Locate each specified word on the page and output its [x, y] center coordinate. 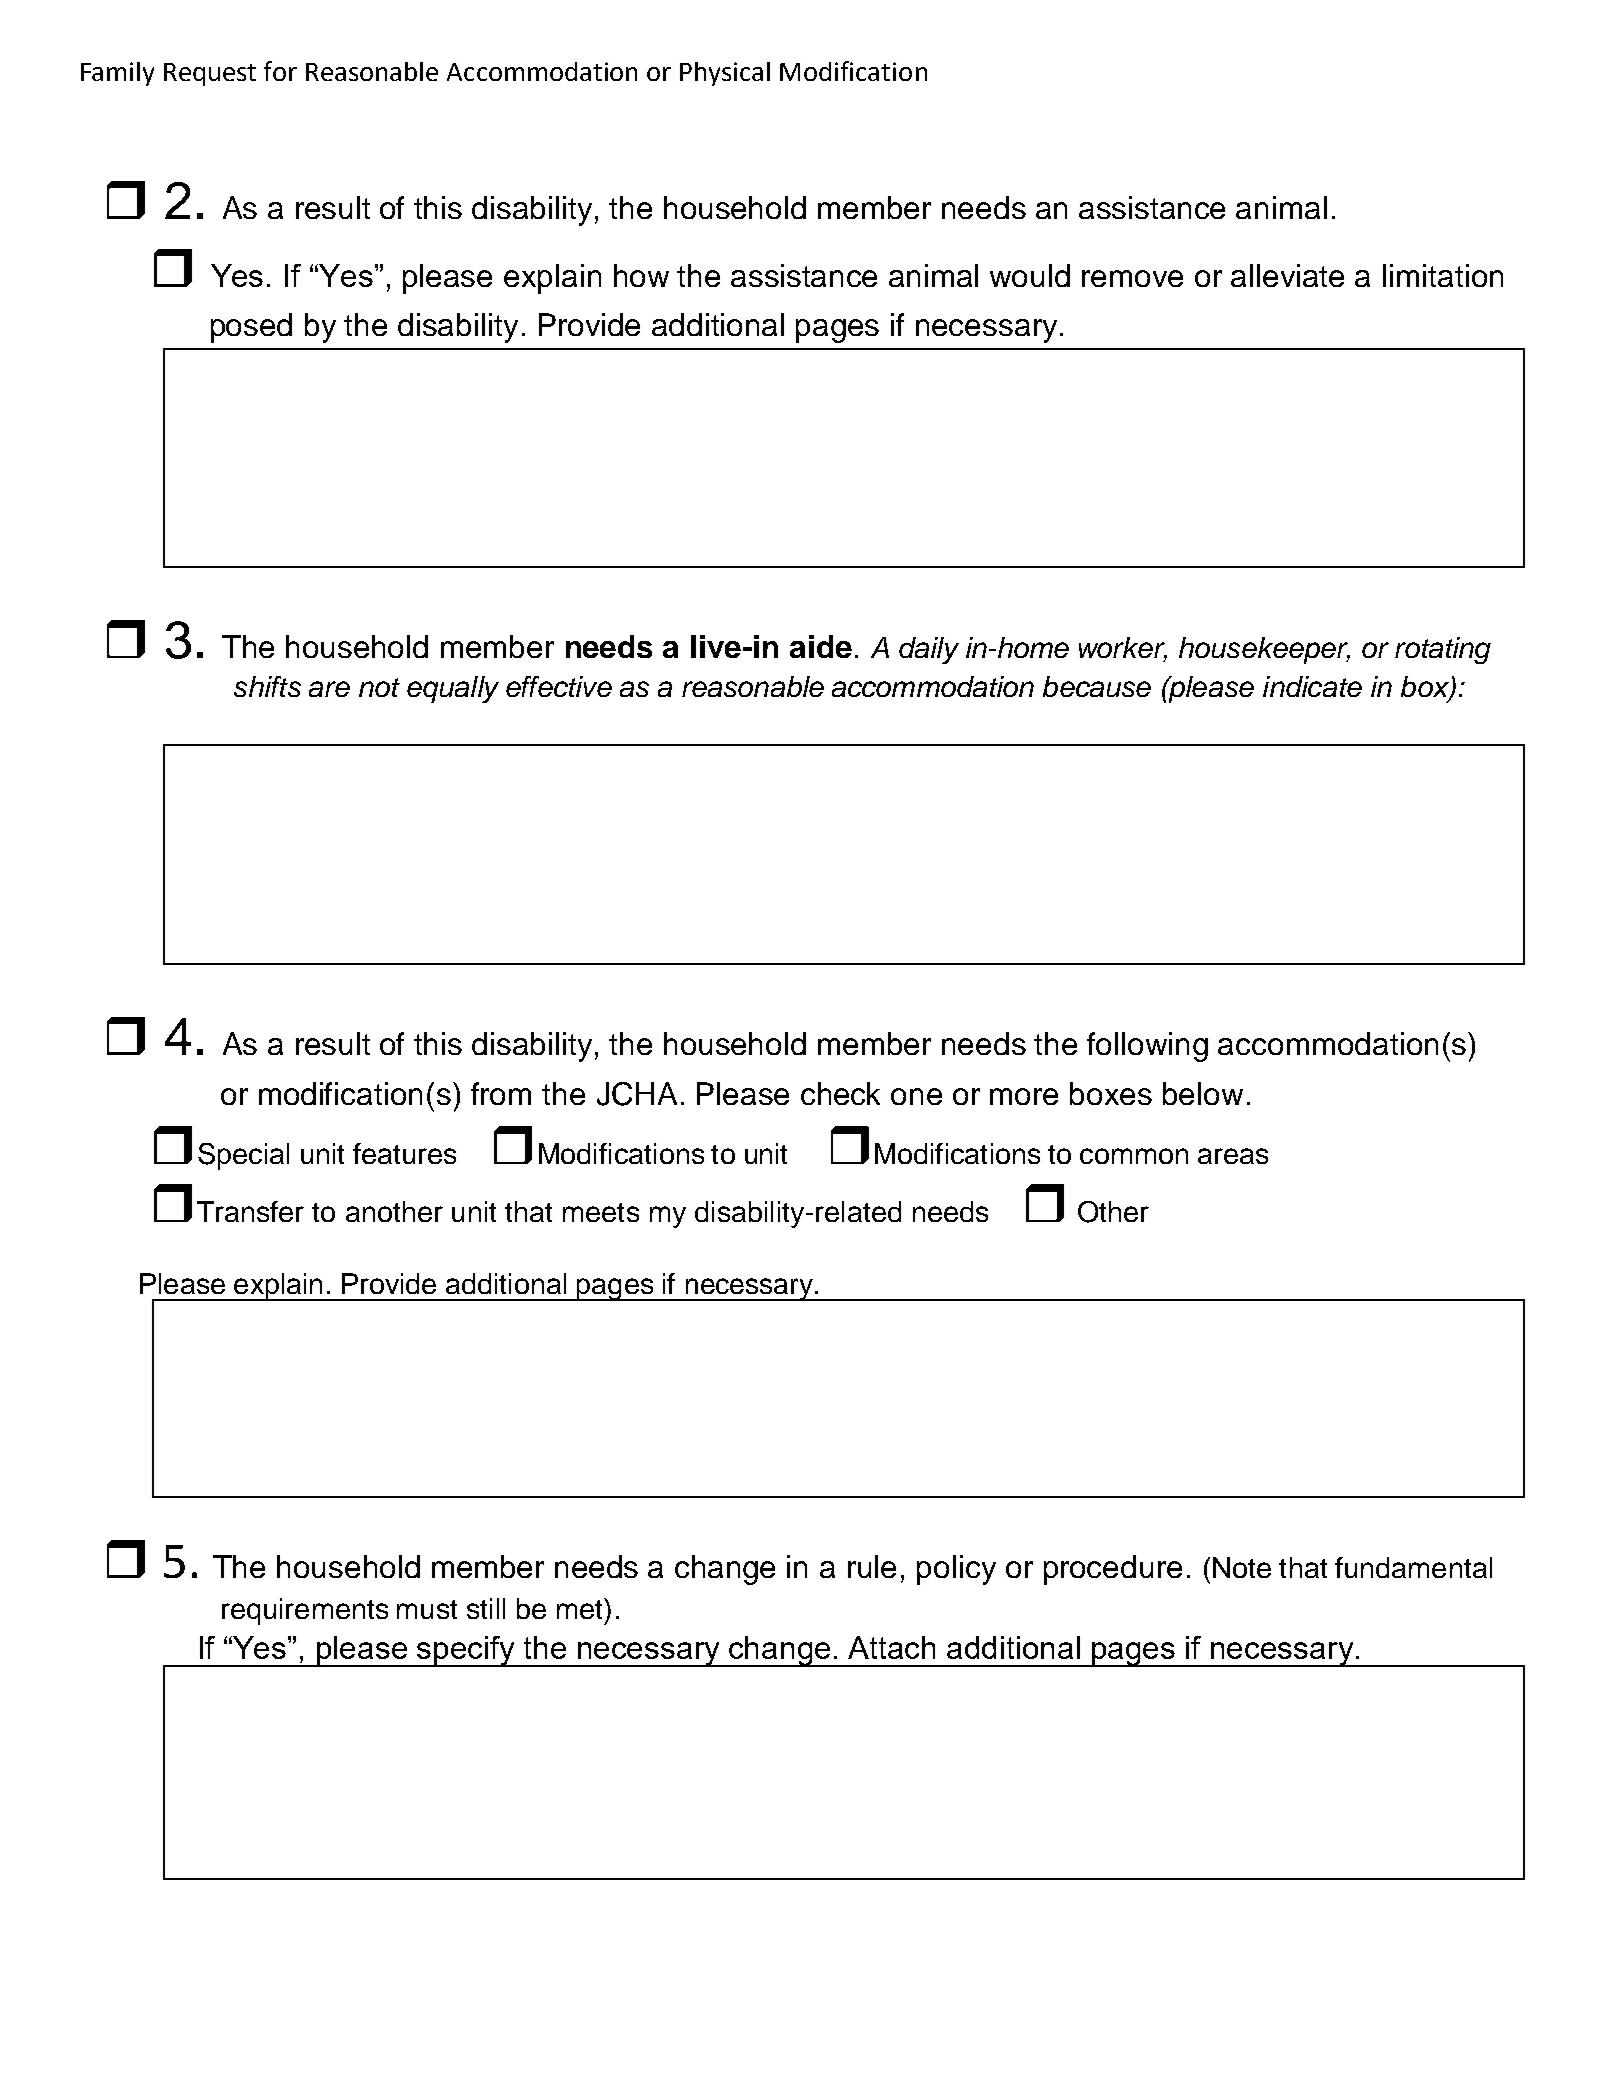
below [1203, 1093]
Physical [725, 74]
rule [872, 1566]
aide [821, 646]
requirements [305, 1611]
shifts [267, 686]
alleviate [1287, 275]
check [840, 1093]
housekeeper [1264, 650]
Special [243, 1156]
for [280, 71]
